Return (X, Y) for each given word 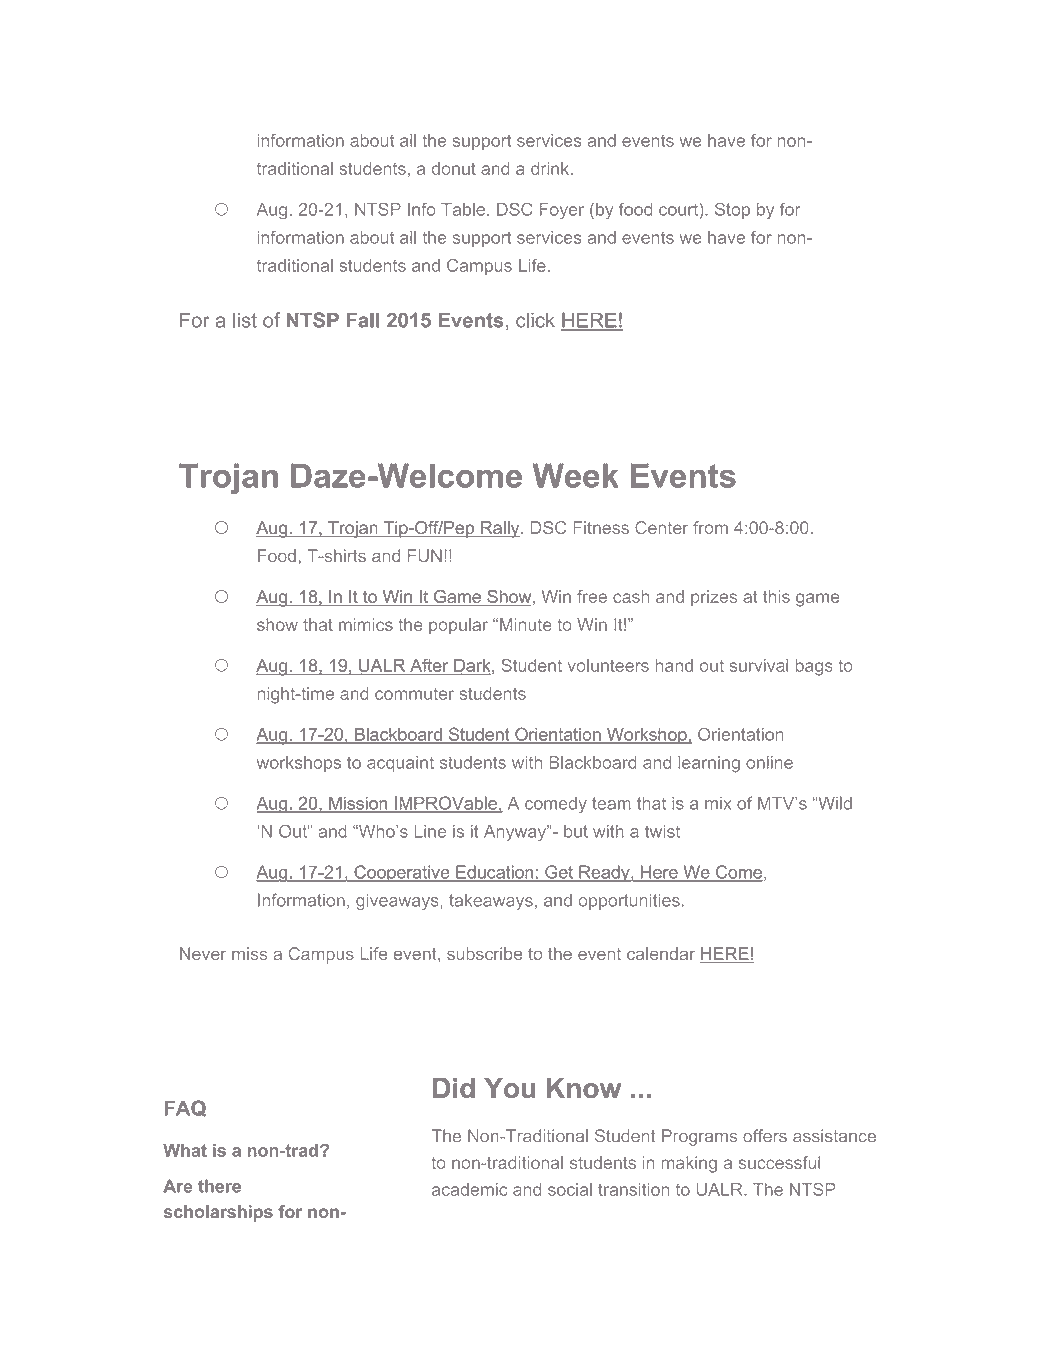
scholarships (218, 1213)
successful (779, 1162)
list (245, 320)
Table (463, 209)
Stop (732, 210)
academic (469, 1189)
